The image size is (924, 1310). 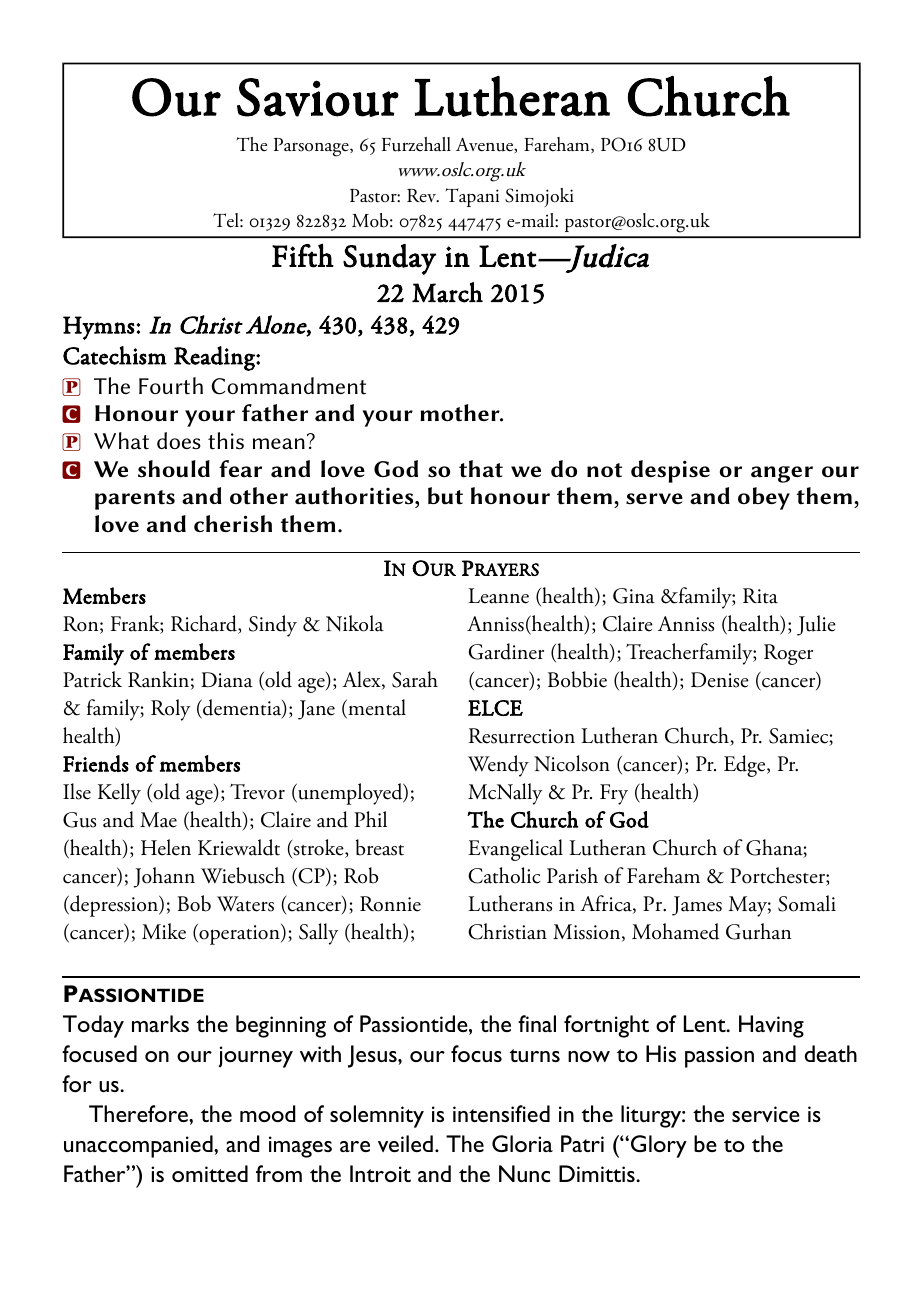 I want to click on Johann, so click(x=164, y=877).
